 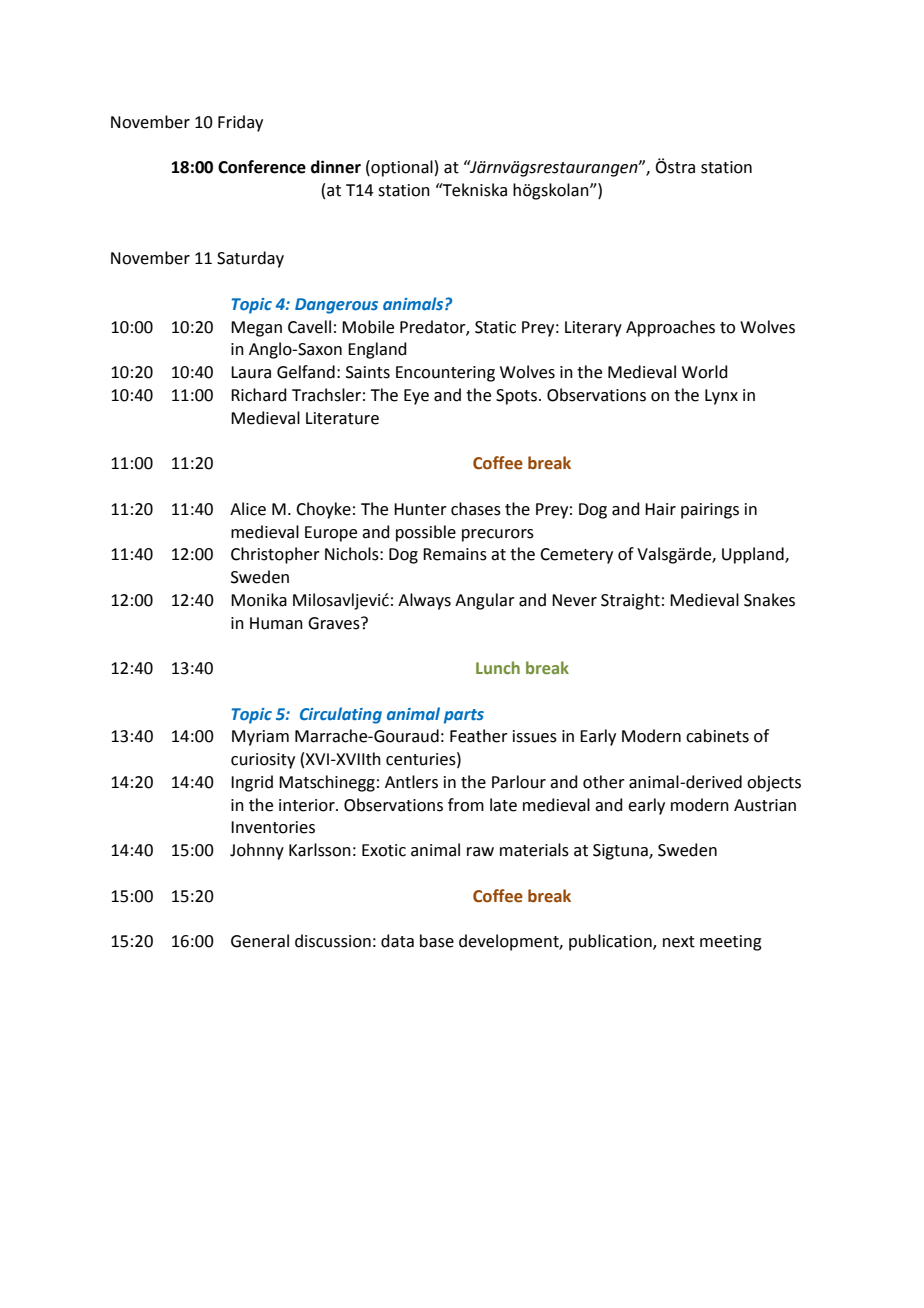 What do you see at coordinates (333, 941) in the screenshot?
I see `discussion` at bounding box center [333, 941].
